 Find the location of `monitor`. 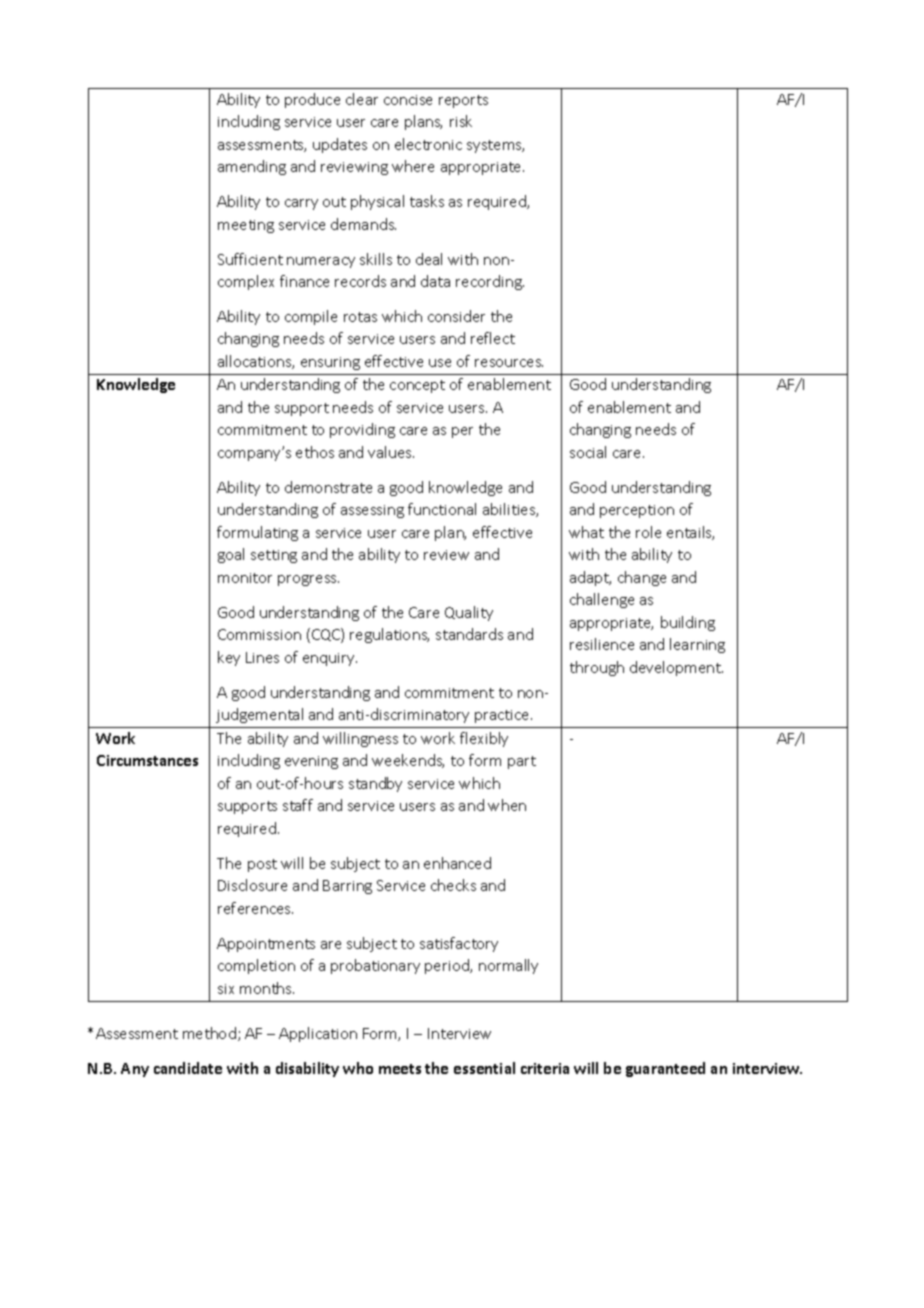

monitor is located at coordinates (245, 578).
